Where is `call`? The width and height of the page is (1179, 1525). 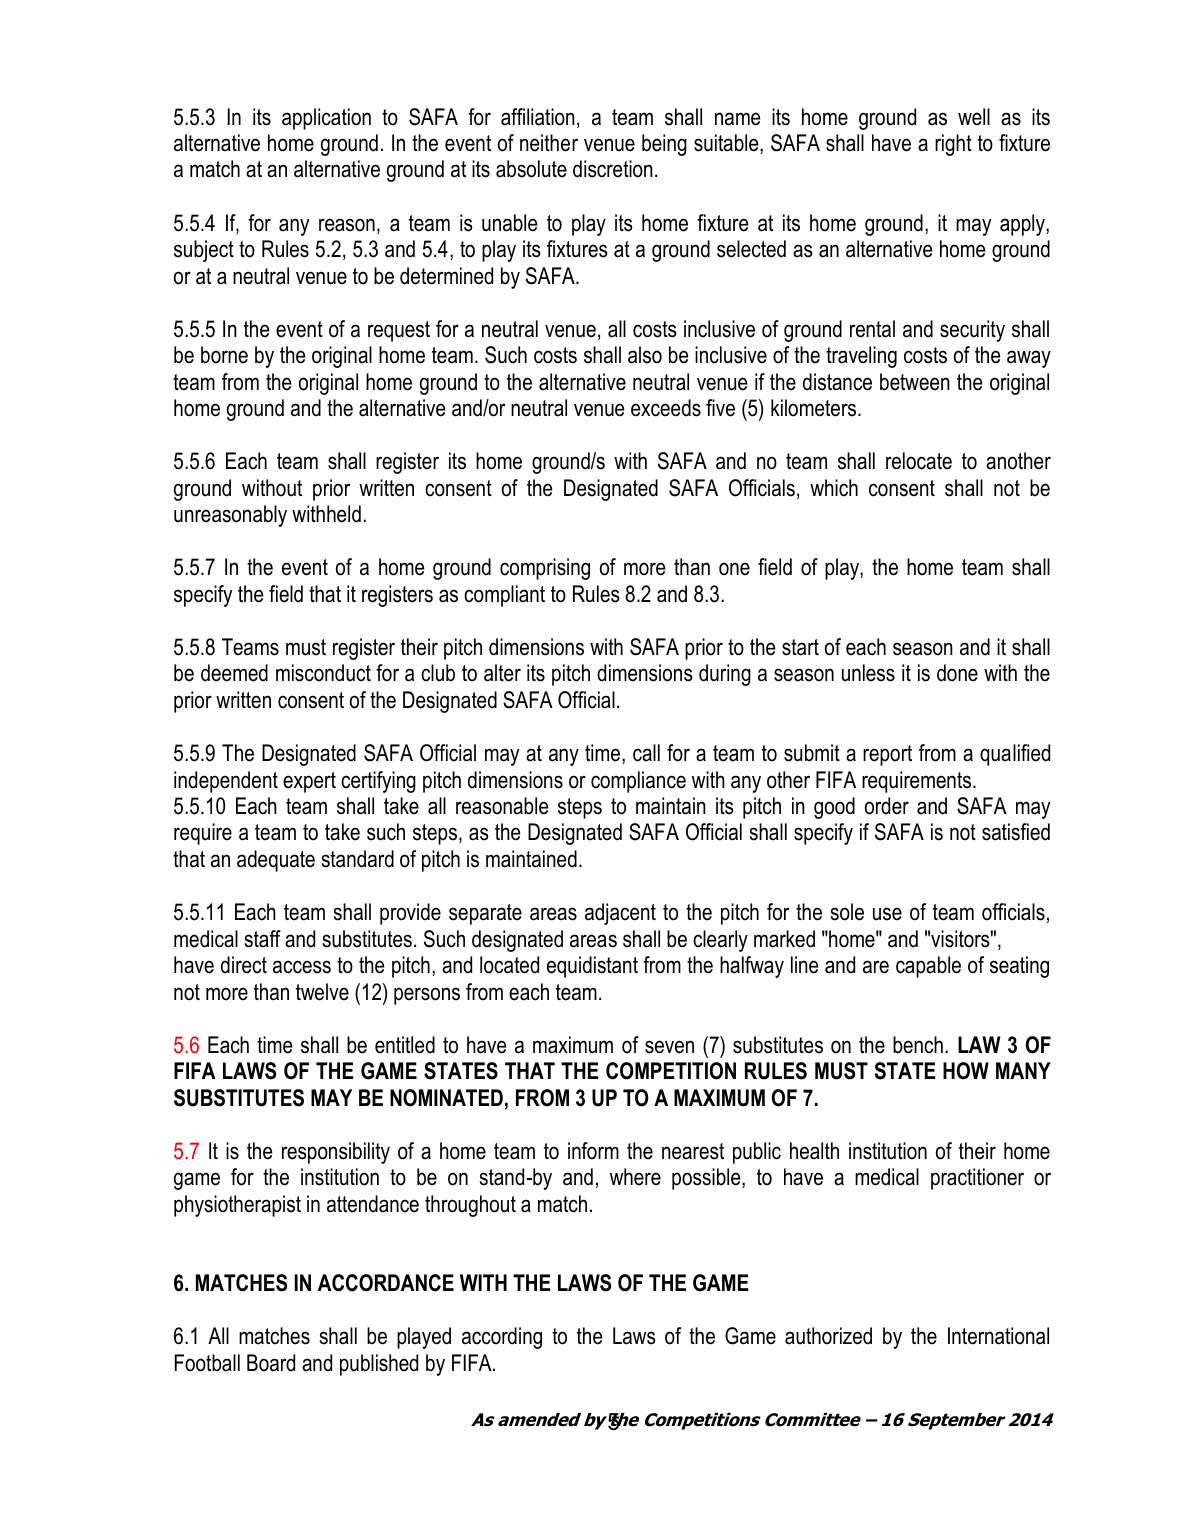
call is located at coordinates (646, 753).
